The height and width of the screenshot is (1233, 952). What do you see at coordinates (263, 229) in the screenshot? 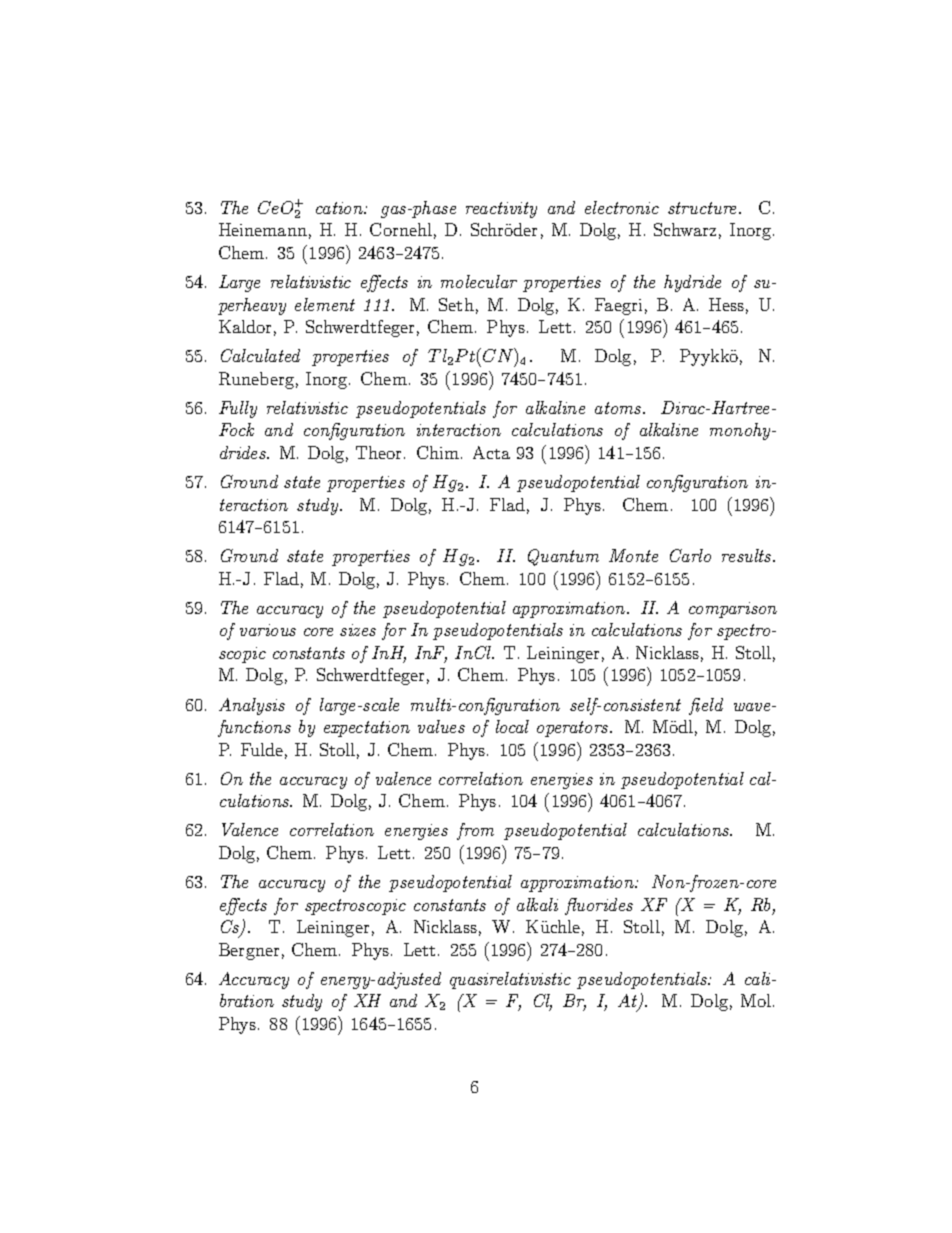
I see `Heinemann` at bounding box center [263, 229].
